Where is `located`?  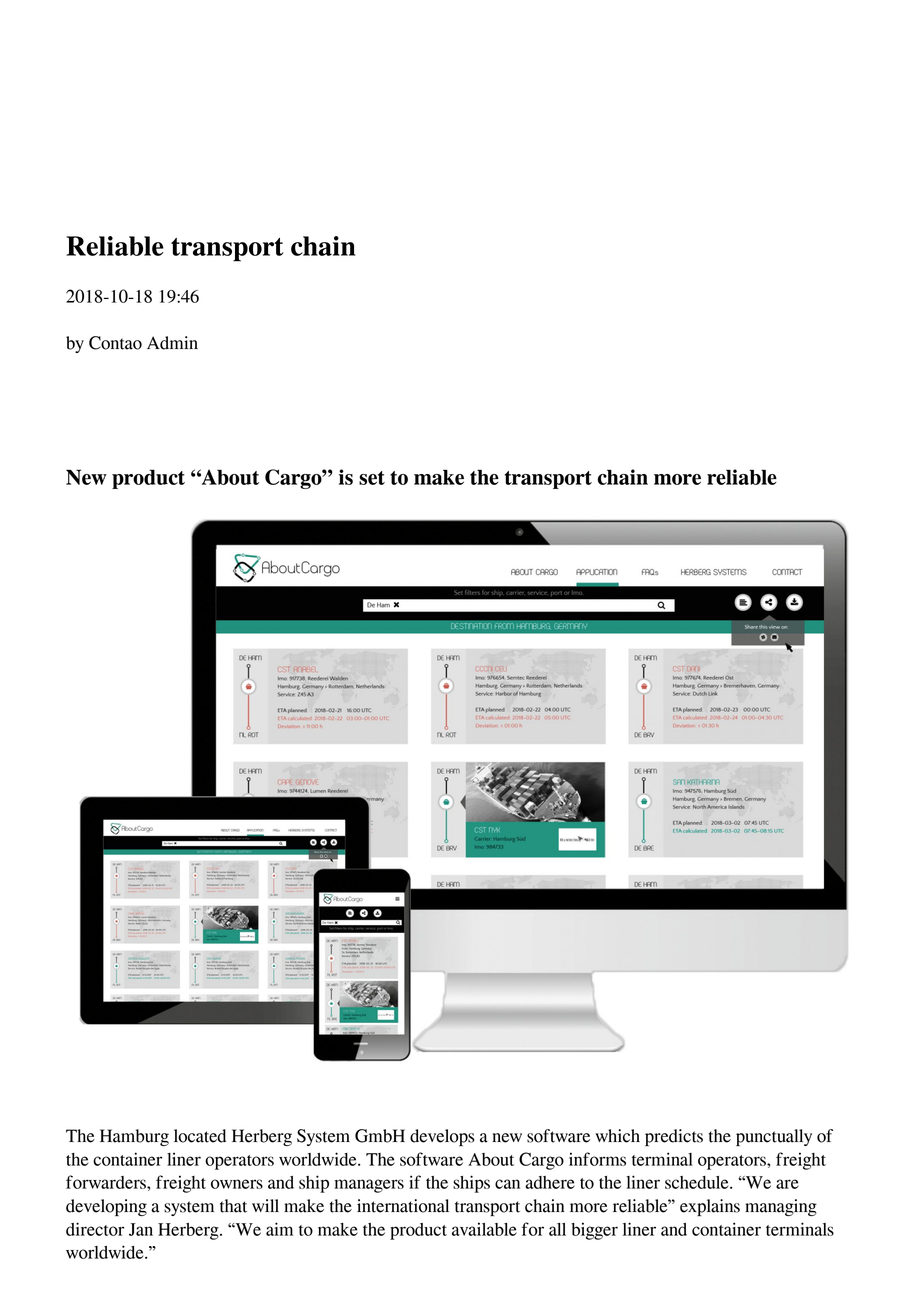 located is located at coordinates (200, 1136).
